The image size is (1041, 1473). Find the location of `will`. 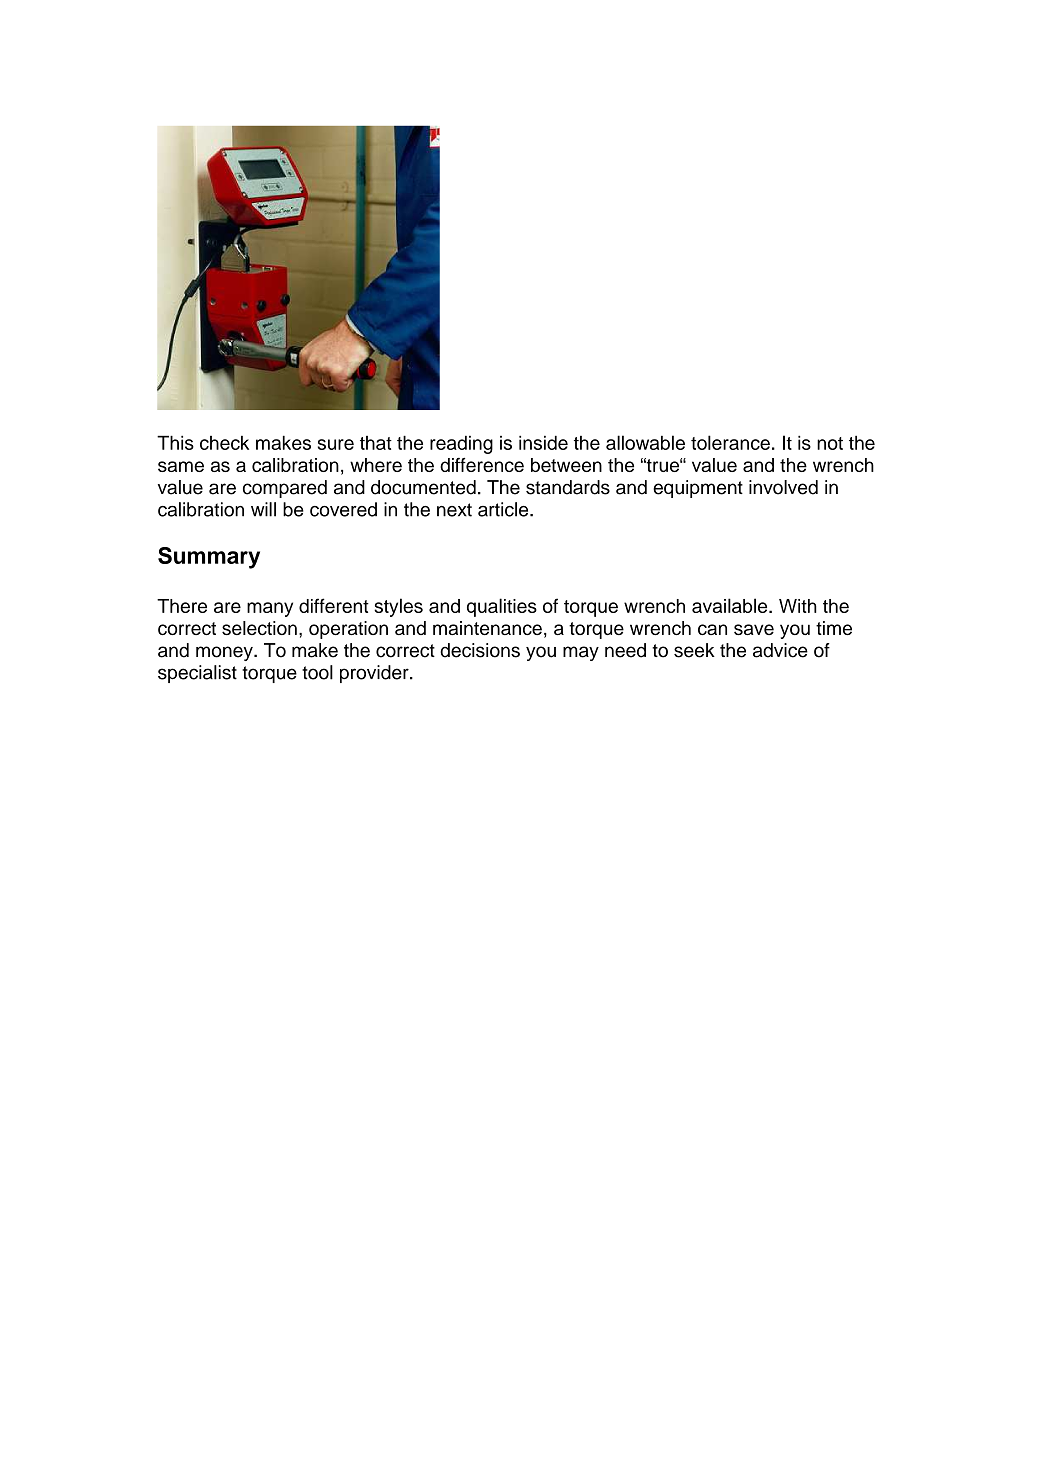

will is located at coordinates (263, 509).
